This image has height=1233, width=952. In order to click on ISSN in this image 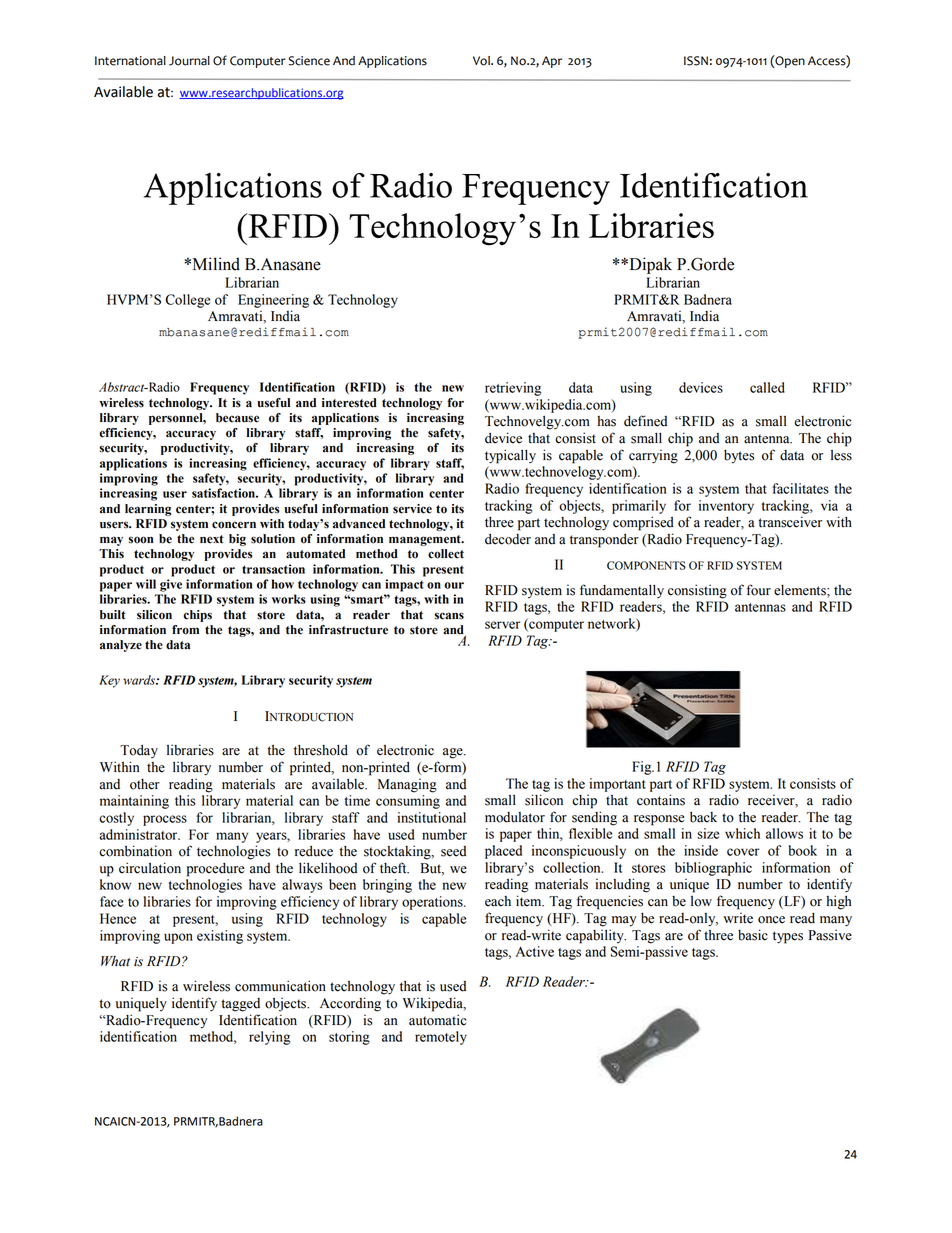, I will do `click(696, 61)`.
